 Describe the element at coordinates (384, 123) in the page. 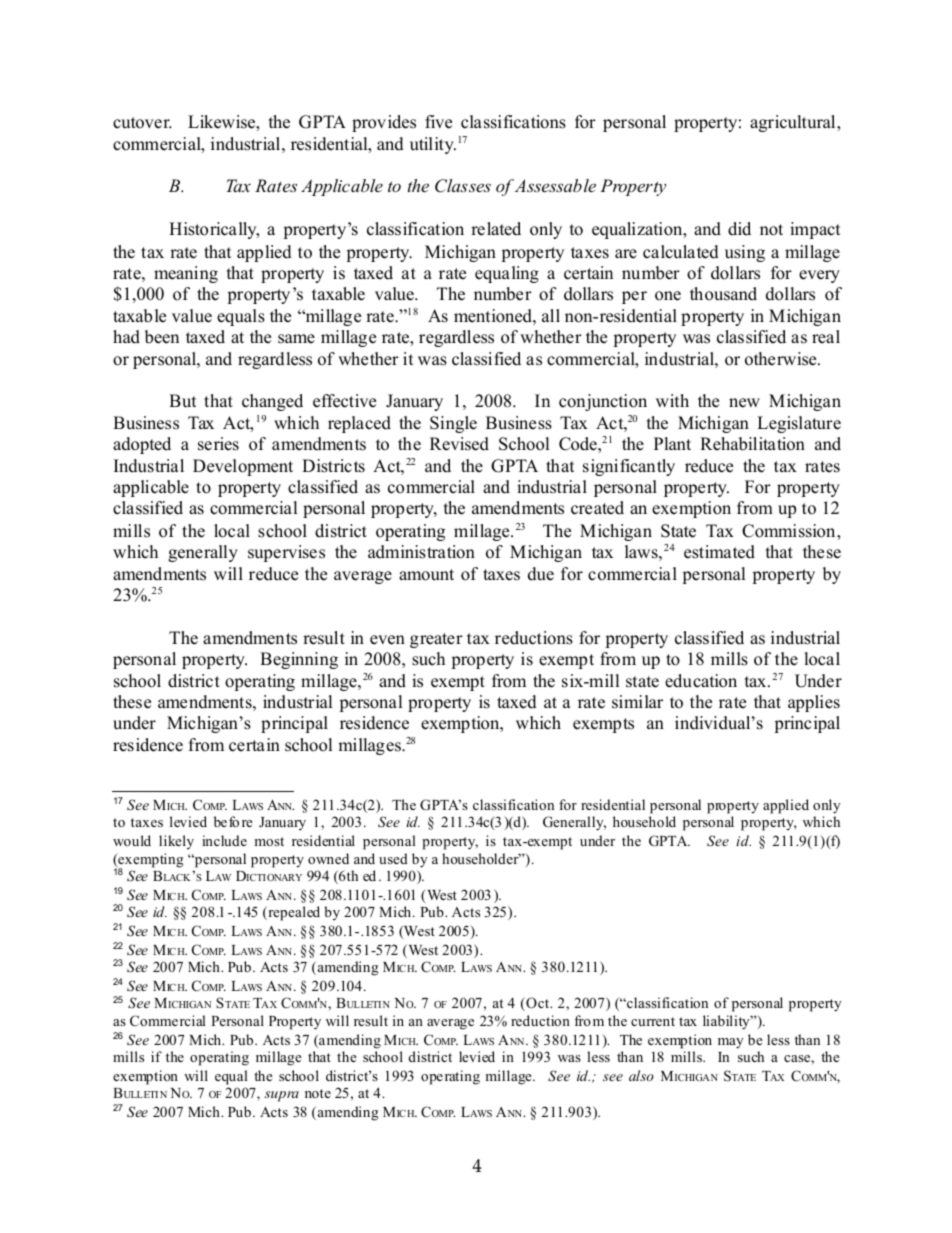

I see `provides` at that location.
